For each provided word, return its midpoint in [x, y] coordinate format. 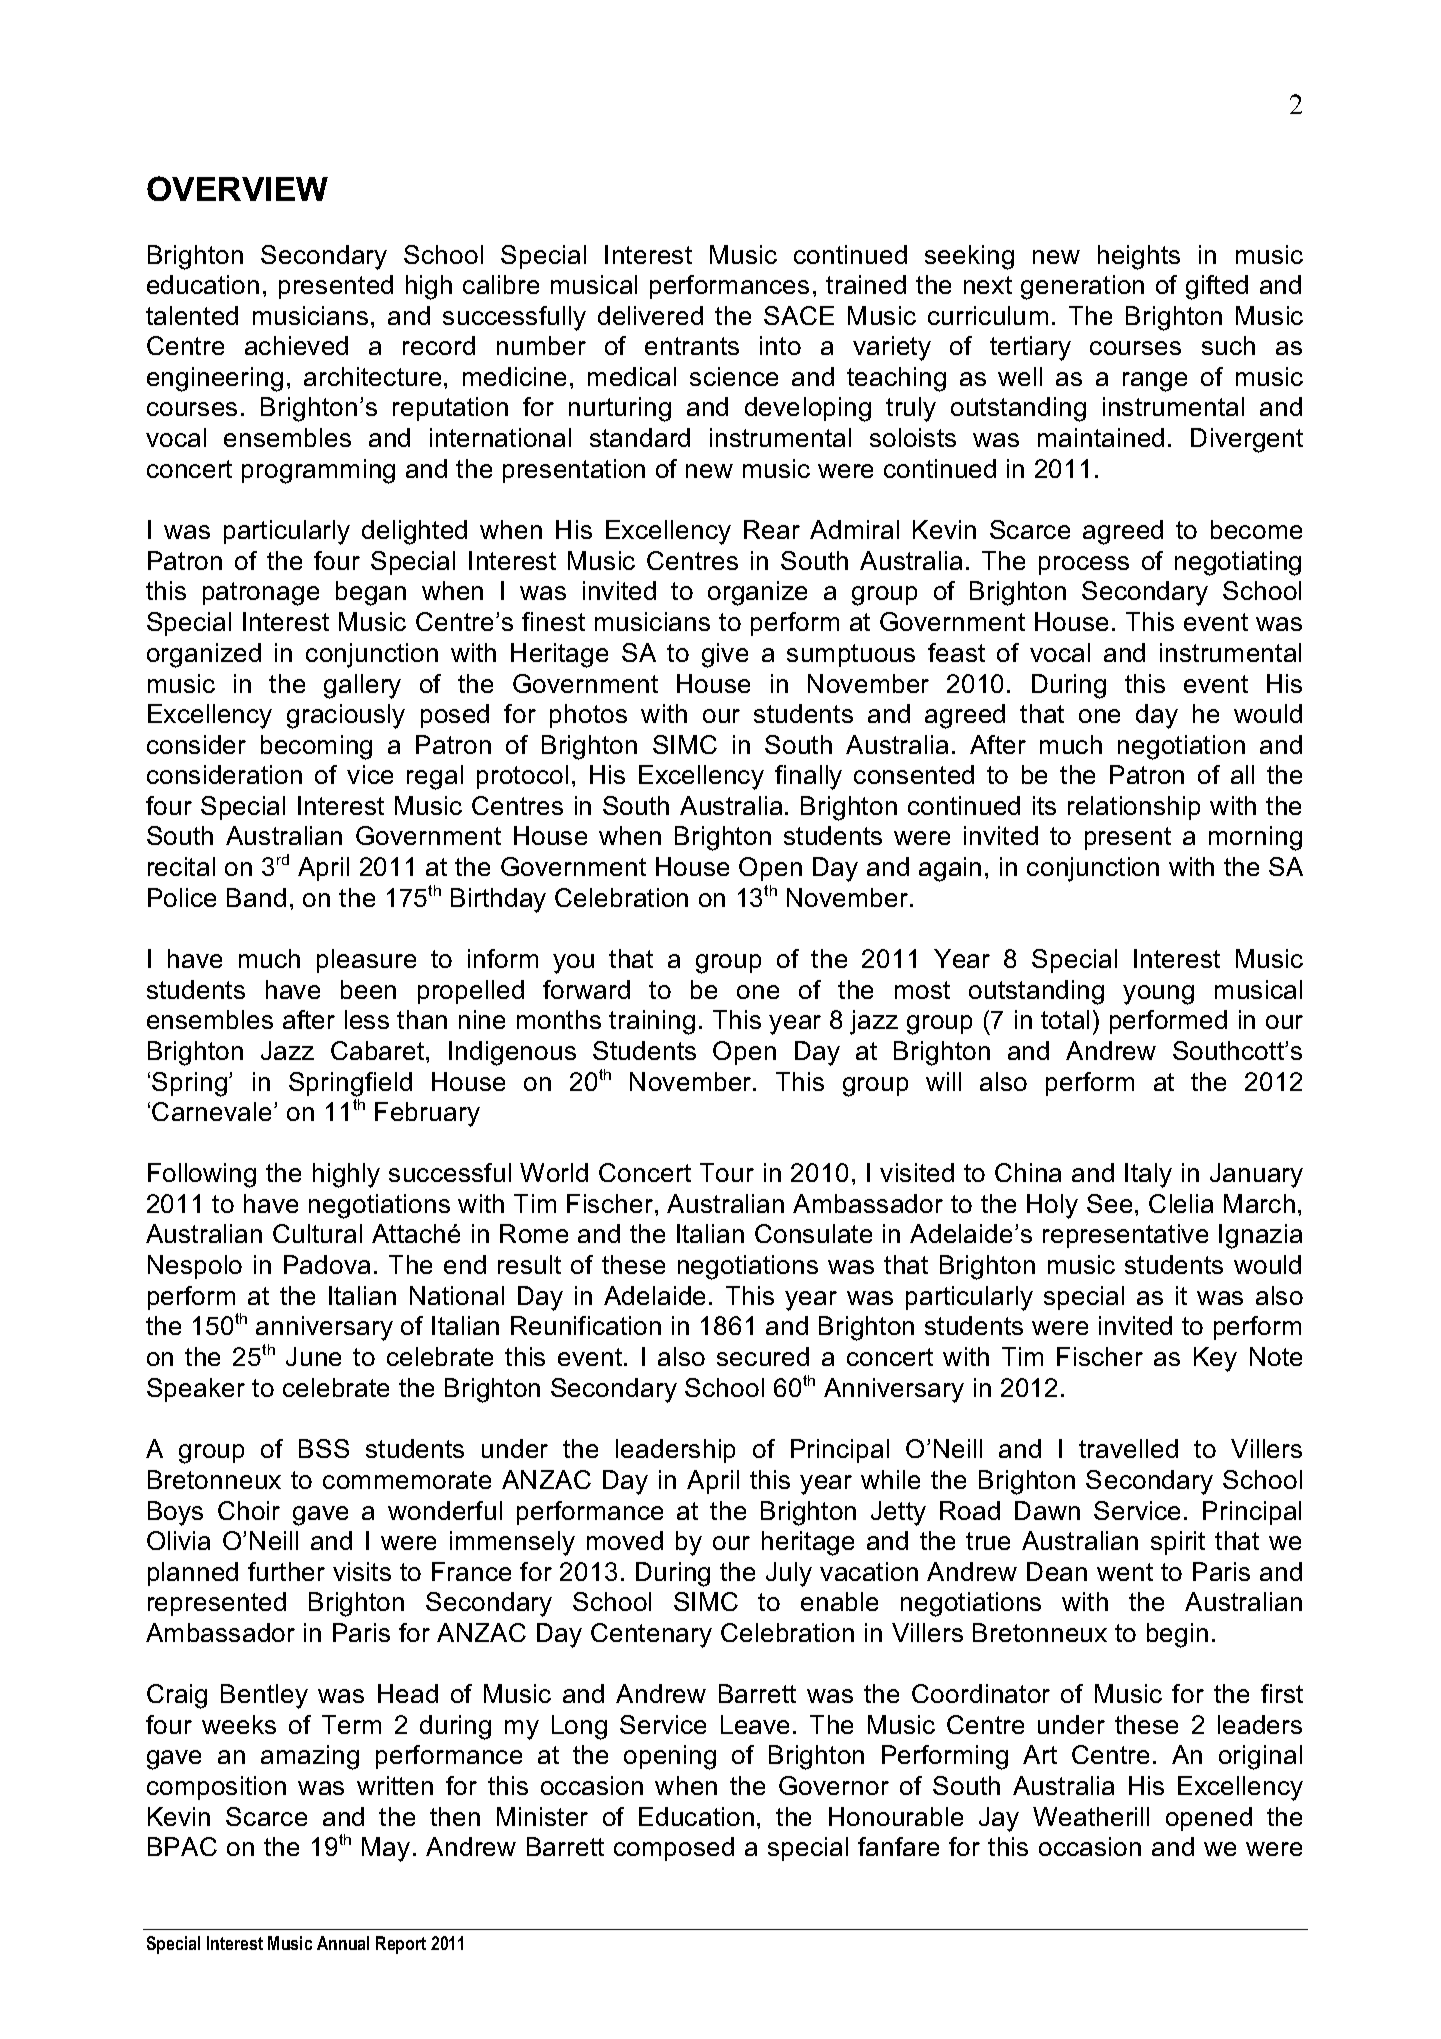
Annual [343, 1943]
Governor [834, 1785]
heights [1139, 257]
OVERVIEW [237, 188]
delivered [650, 315]
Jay [999, 1819]
